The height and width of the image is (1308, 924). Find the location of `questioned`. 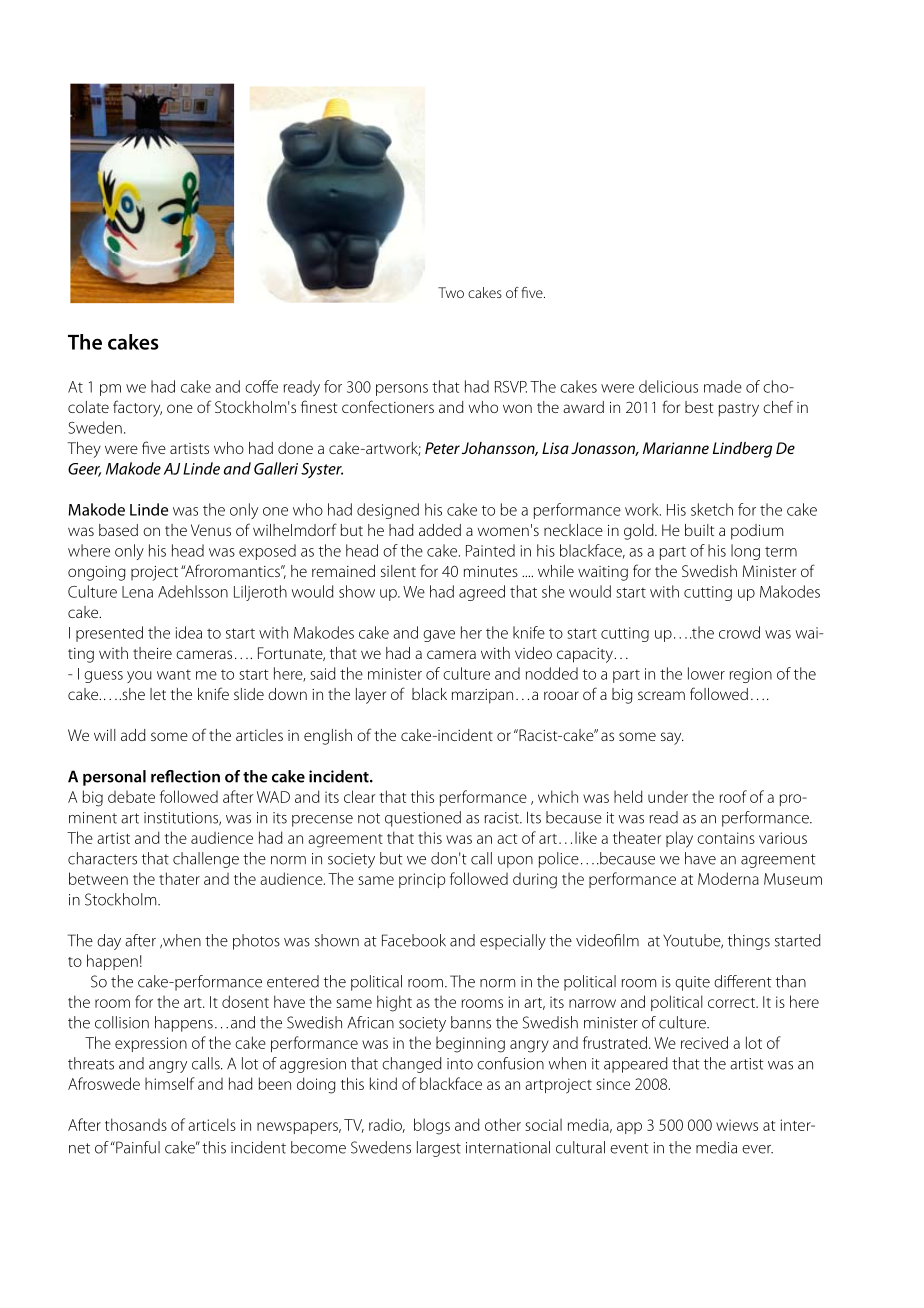

questioned is located at coordinates (423, 819).
